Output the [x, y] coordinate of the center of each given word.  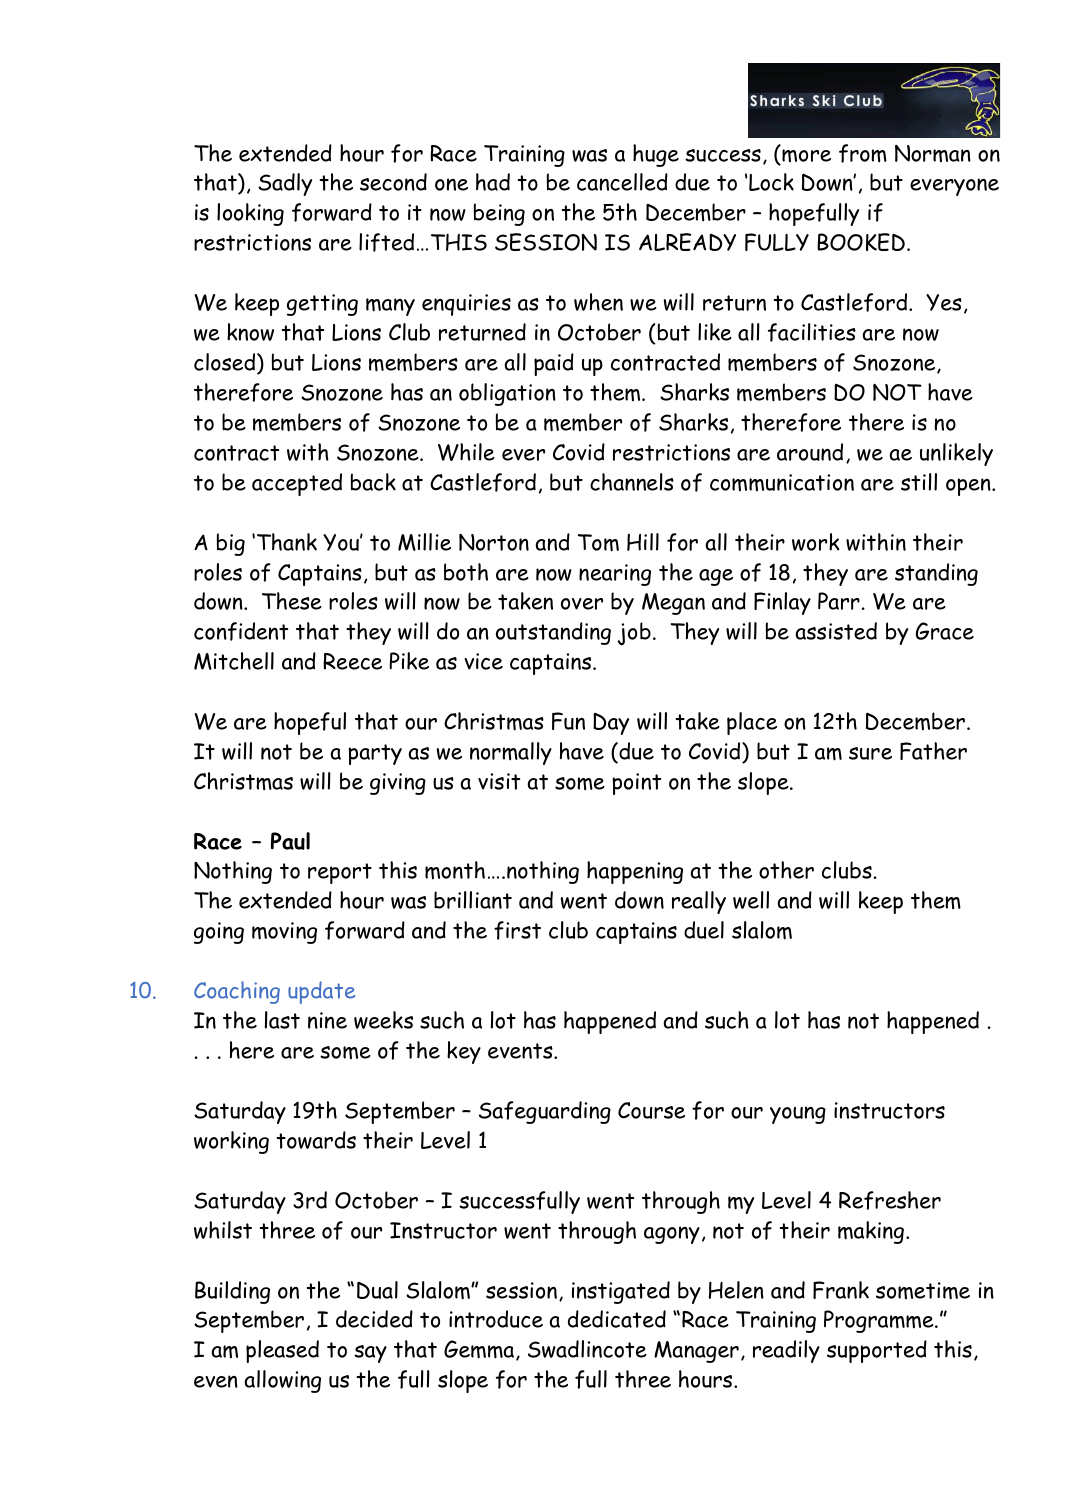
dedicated [617, 1319]
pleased [282, 1351]
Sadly [285, 184]
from [863, 153]
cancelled [622, 182]
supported [877, 1351]
